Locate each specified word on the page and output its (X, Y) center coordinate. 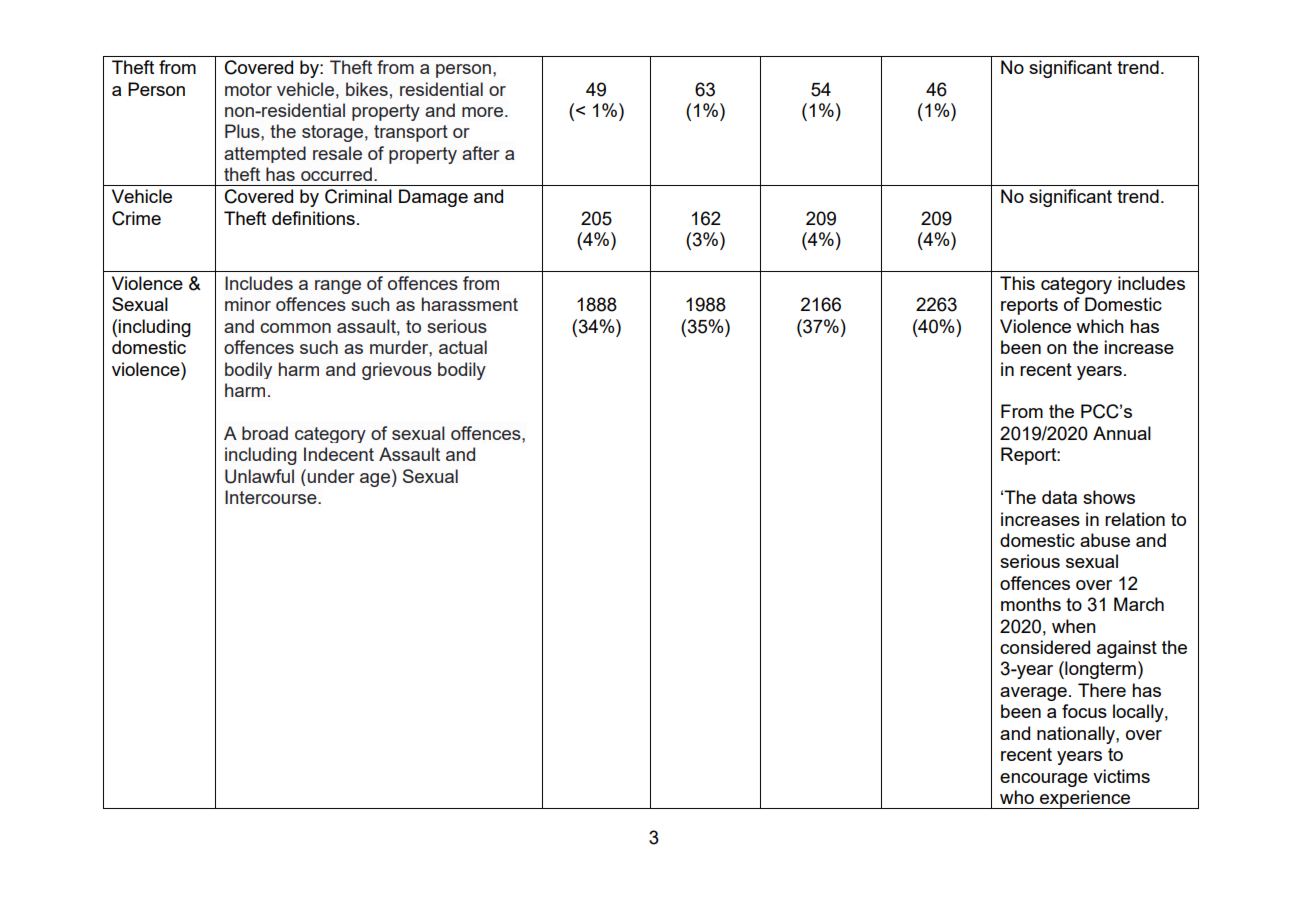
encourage (1044, 780)
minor (248, 304)
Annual (1122, 433)
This (1017, 283)
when (1074, 626)
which (1100, 326)
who (1017, 797)
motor (248, 89)
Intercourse (272, 497)
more (482, 112)
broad (265, 433)
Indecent (339, 454)
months (1031, 604)
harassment (470, 304)
